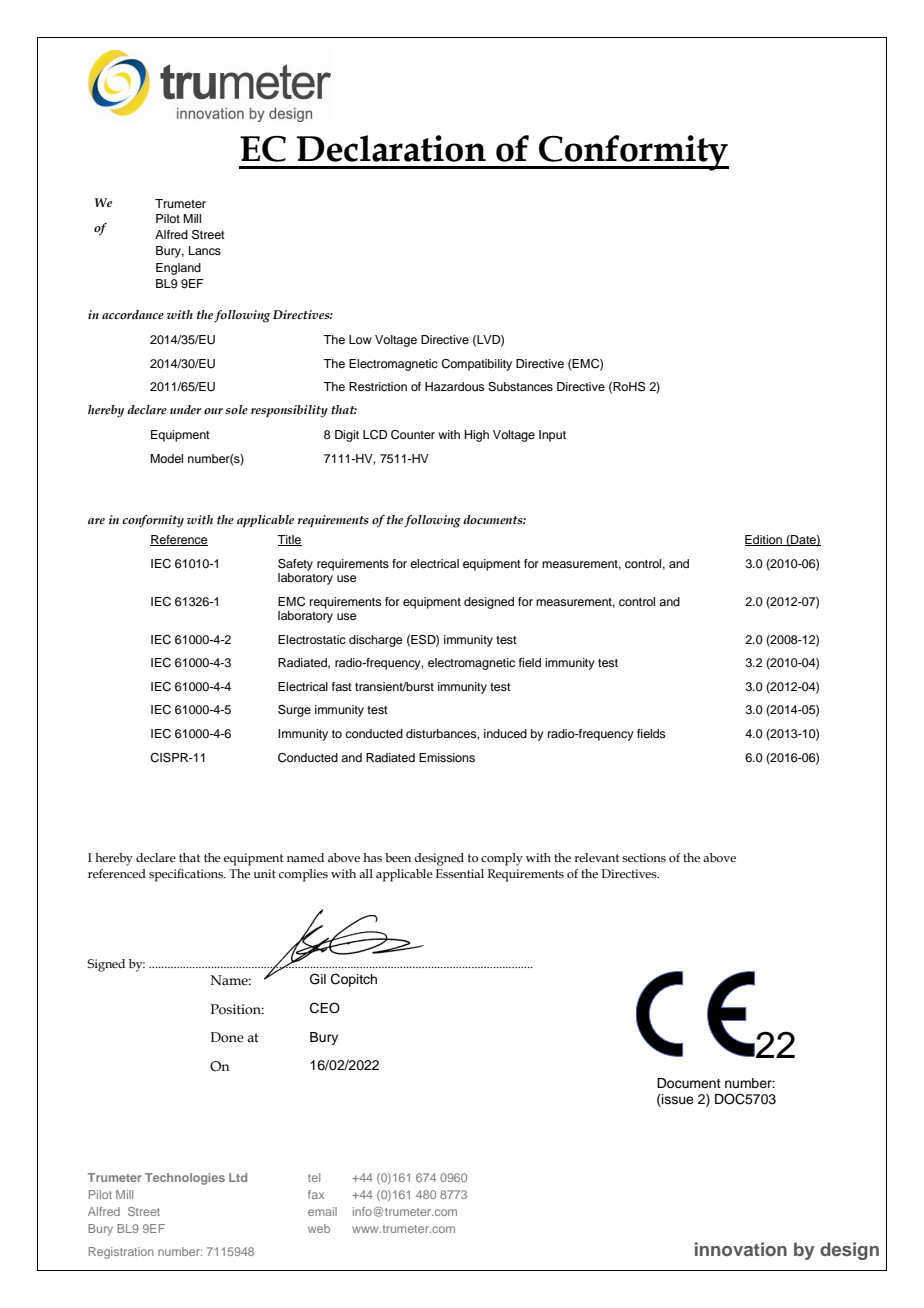 The height and width of the screenshot is (1308, 924). What do you see at coordinates (391, 148) in the screenshot?
I see `Declaration` at bounding box center [391, 148].
